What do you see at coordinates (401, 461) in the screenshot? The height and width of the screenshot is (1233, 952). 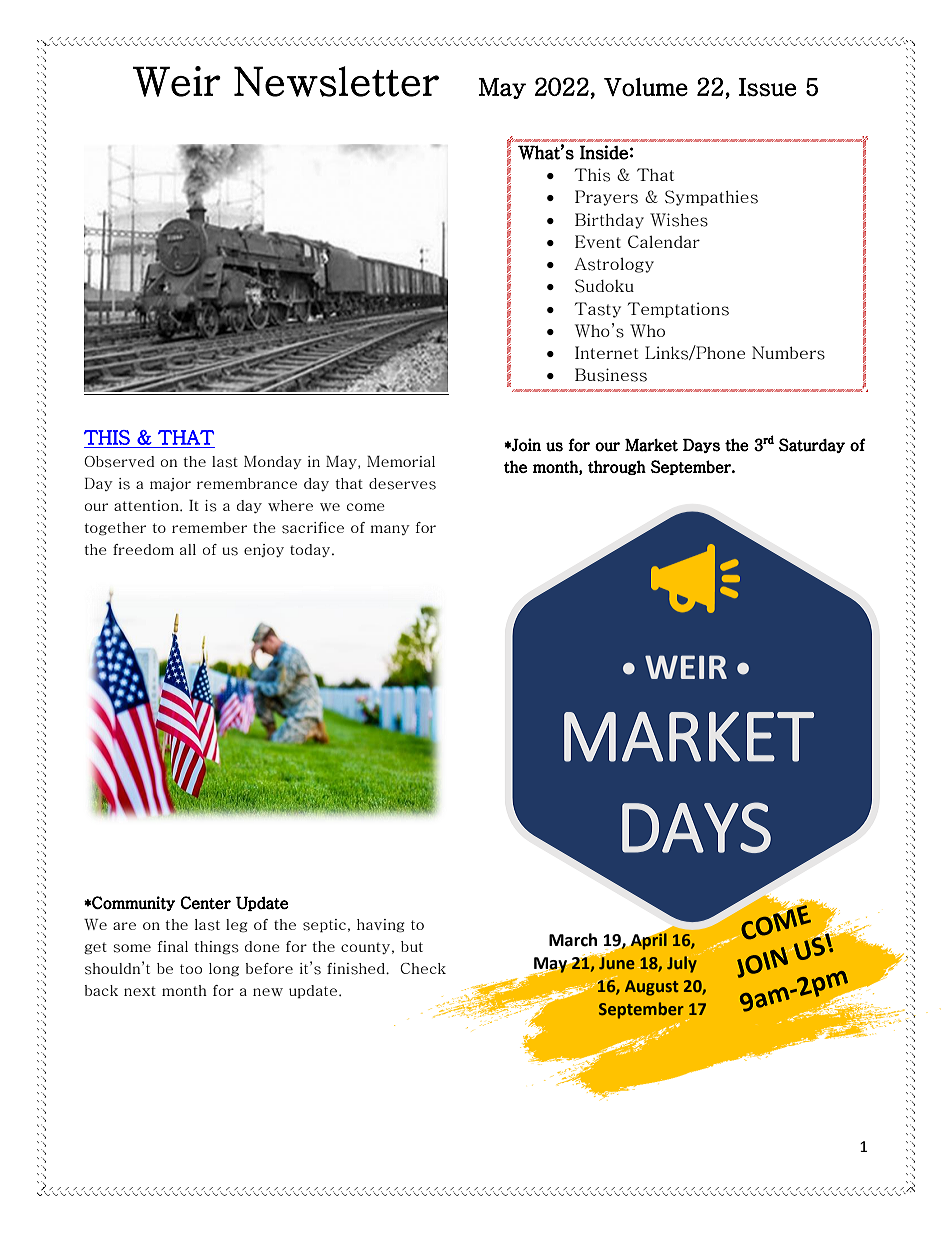 I see `Memorial` at bounding box center [401, 461].
